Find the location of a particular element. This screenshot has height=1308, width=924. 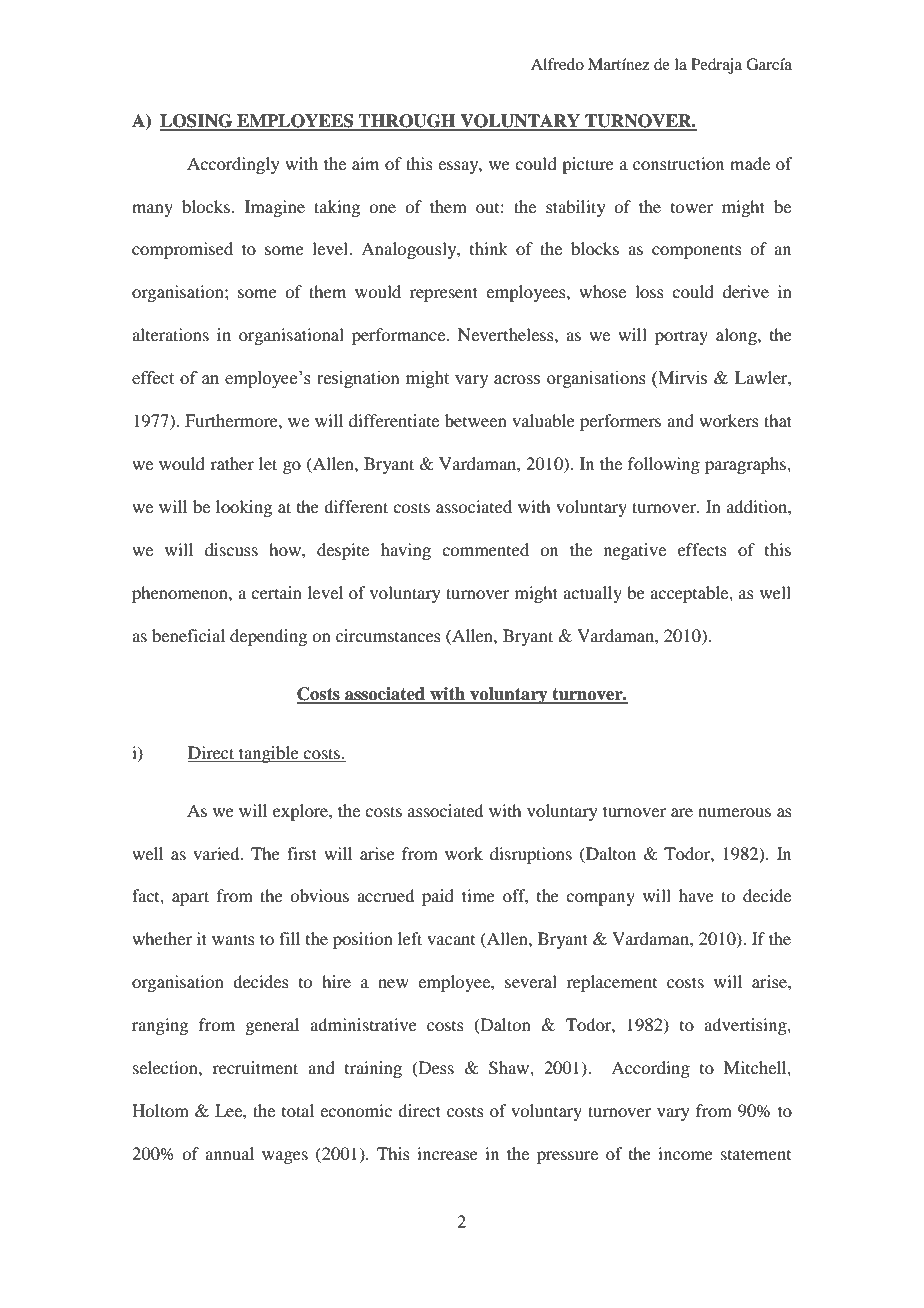

construction is located at coordinates (678, 163).
